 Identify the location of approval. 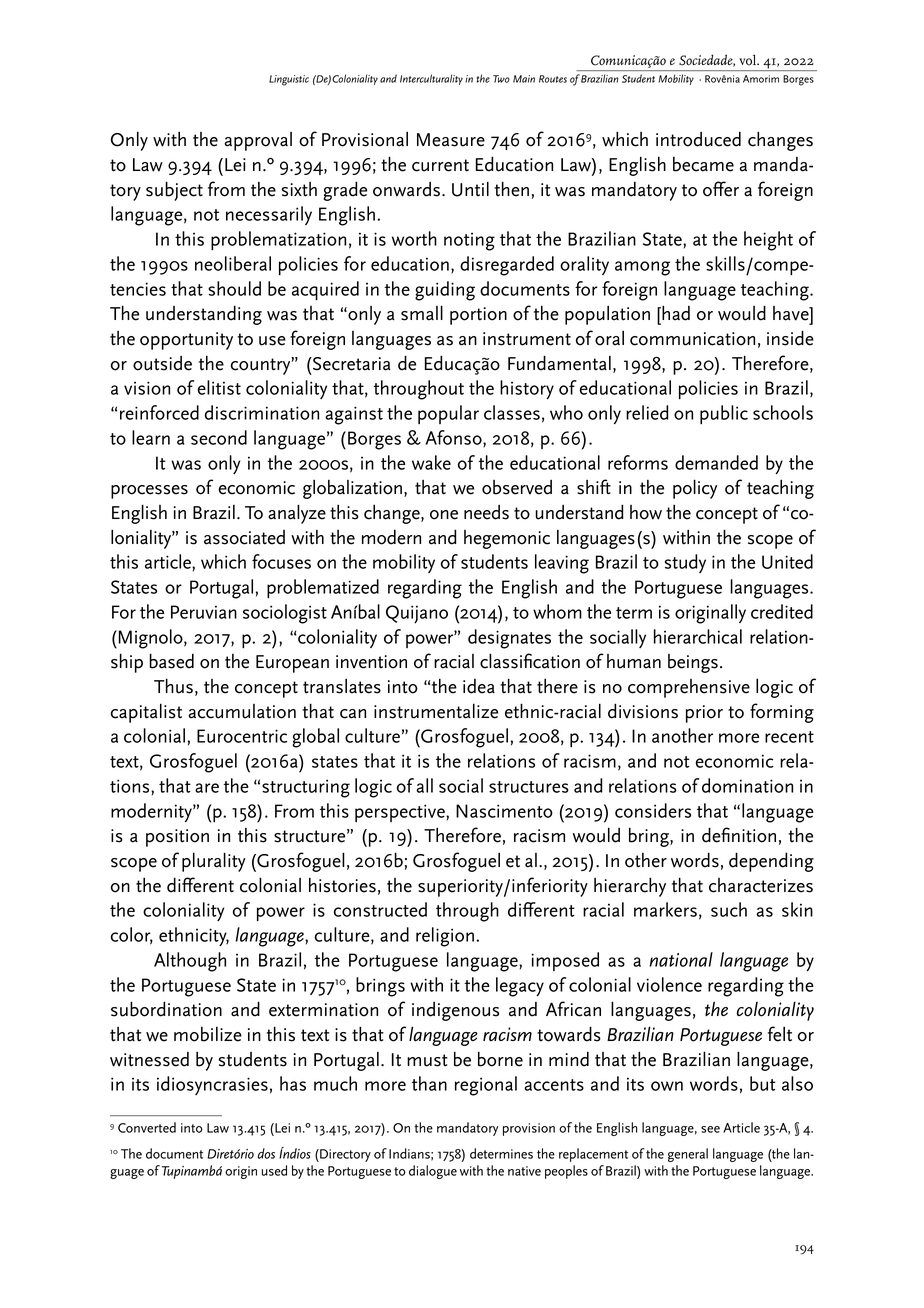
(258, 141).
